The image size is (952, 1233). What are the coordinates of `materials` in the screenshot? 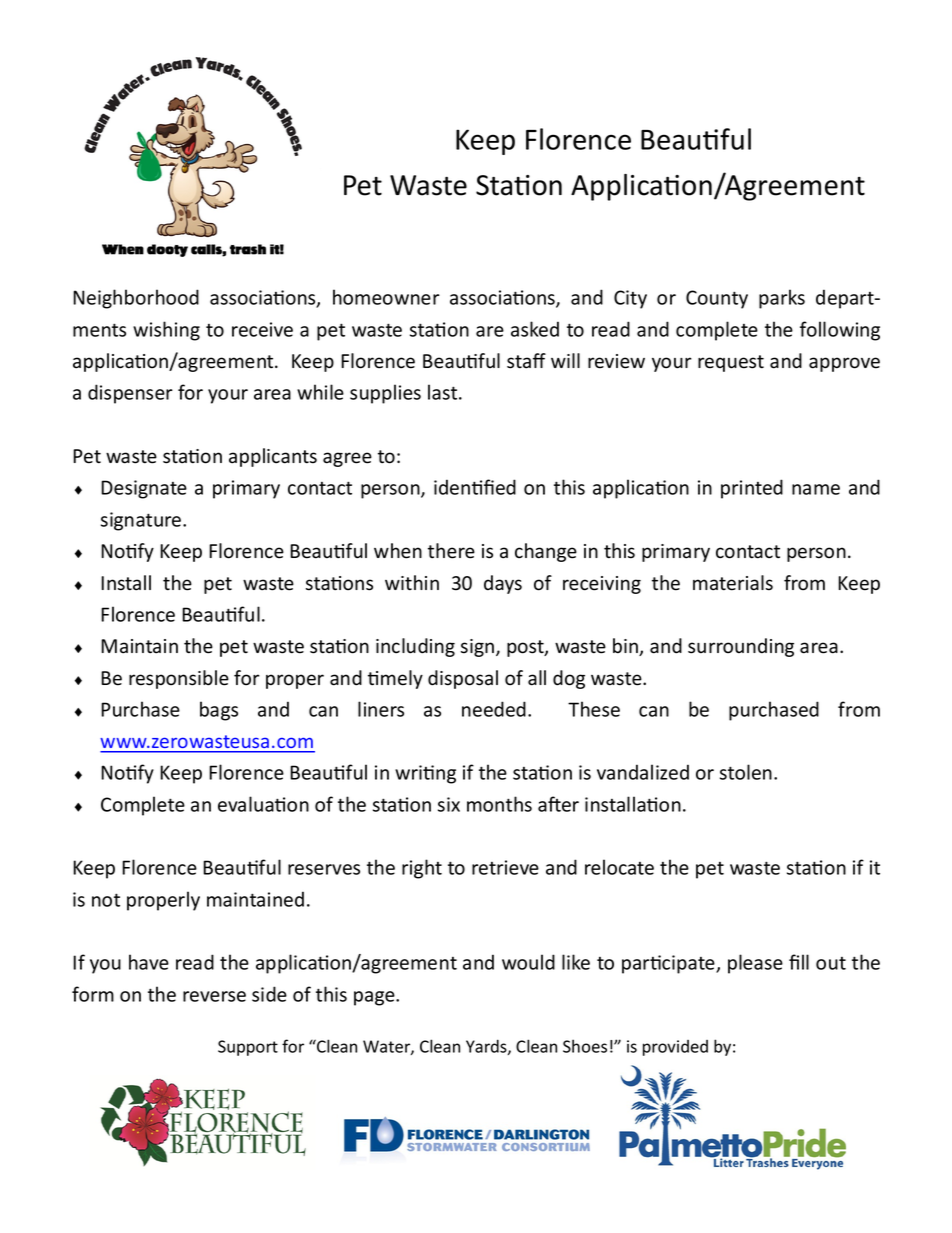 It's located at (733, 583).
